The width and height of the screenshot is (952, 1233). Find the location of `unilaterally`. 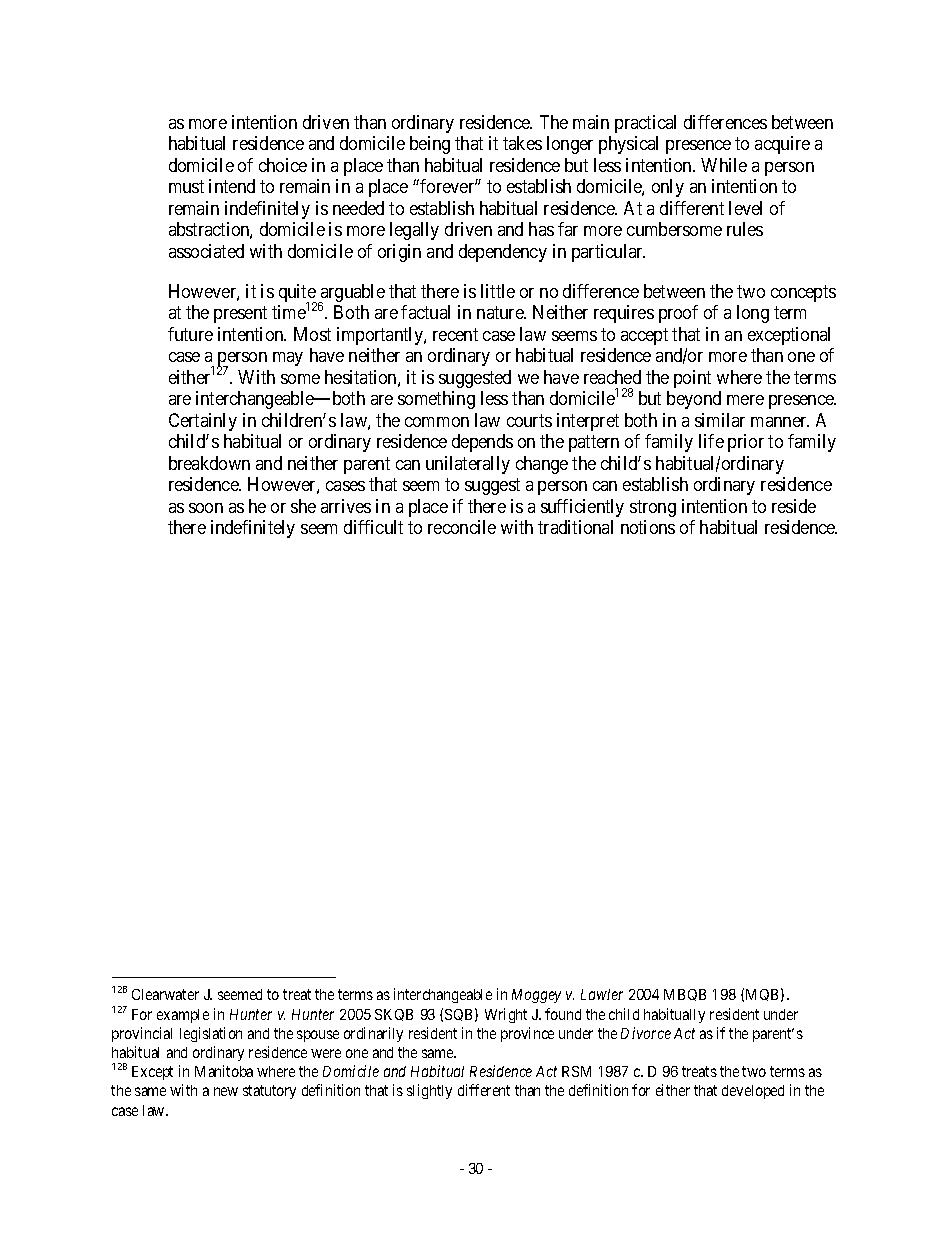

unilaterally is located at coordinates (468, 465).
